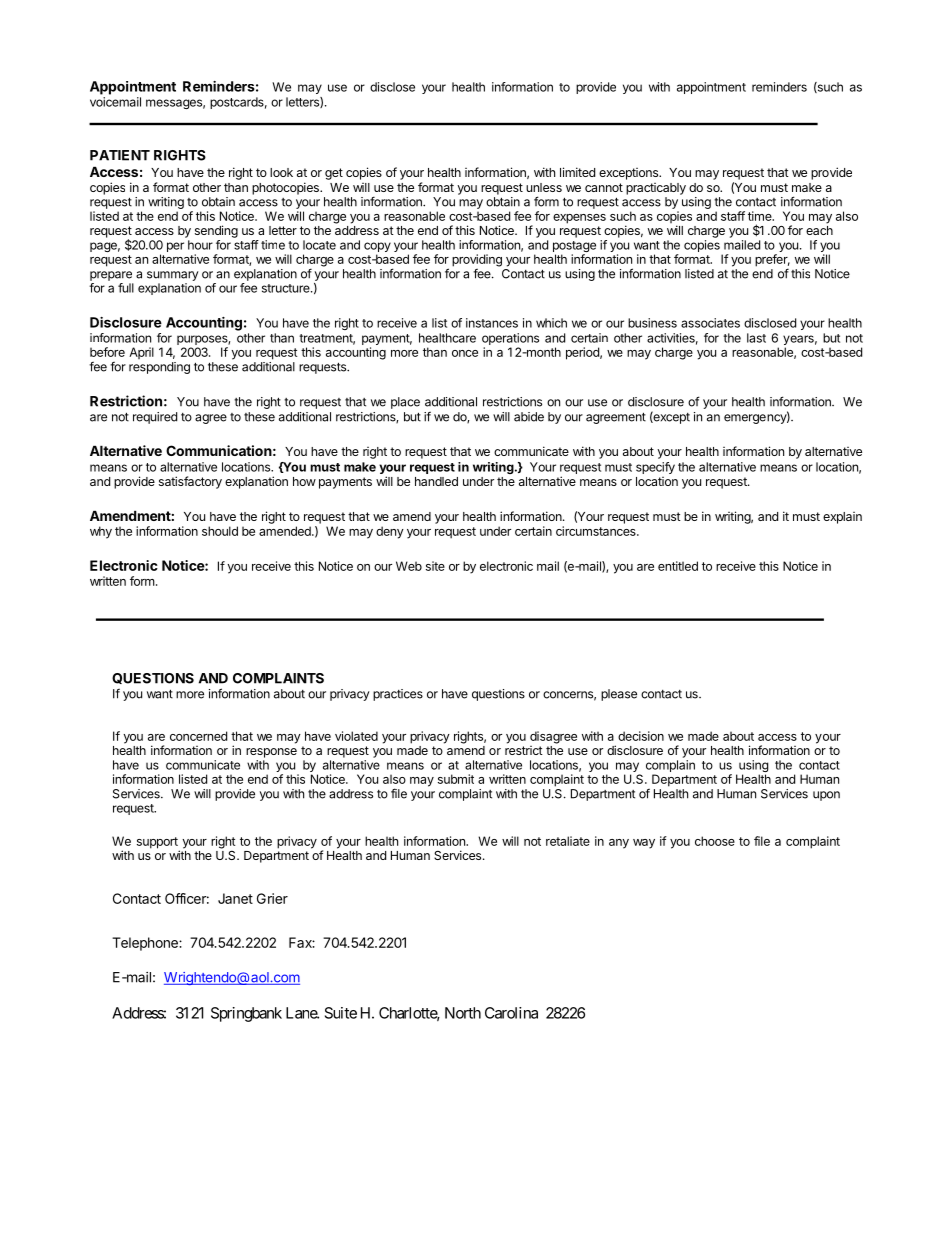 Image resolution: width=952 pixels, height=1233 pixels. I want to click on unless, so click(544, 187).
